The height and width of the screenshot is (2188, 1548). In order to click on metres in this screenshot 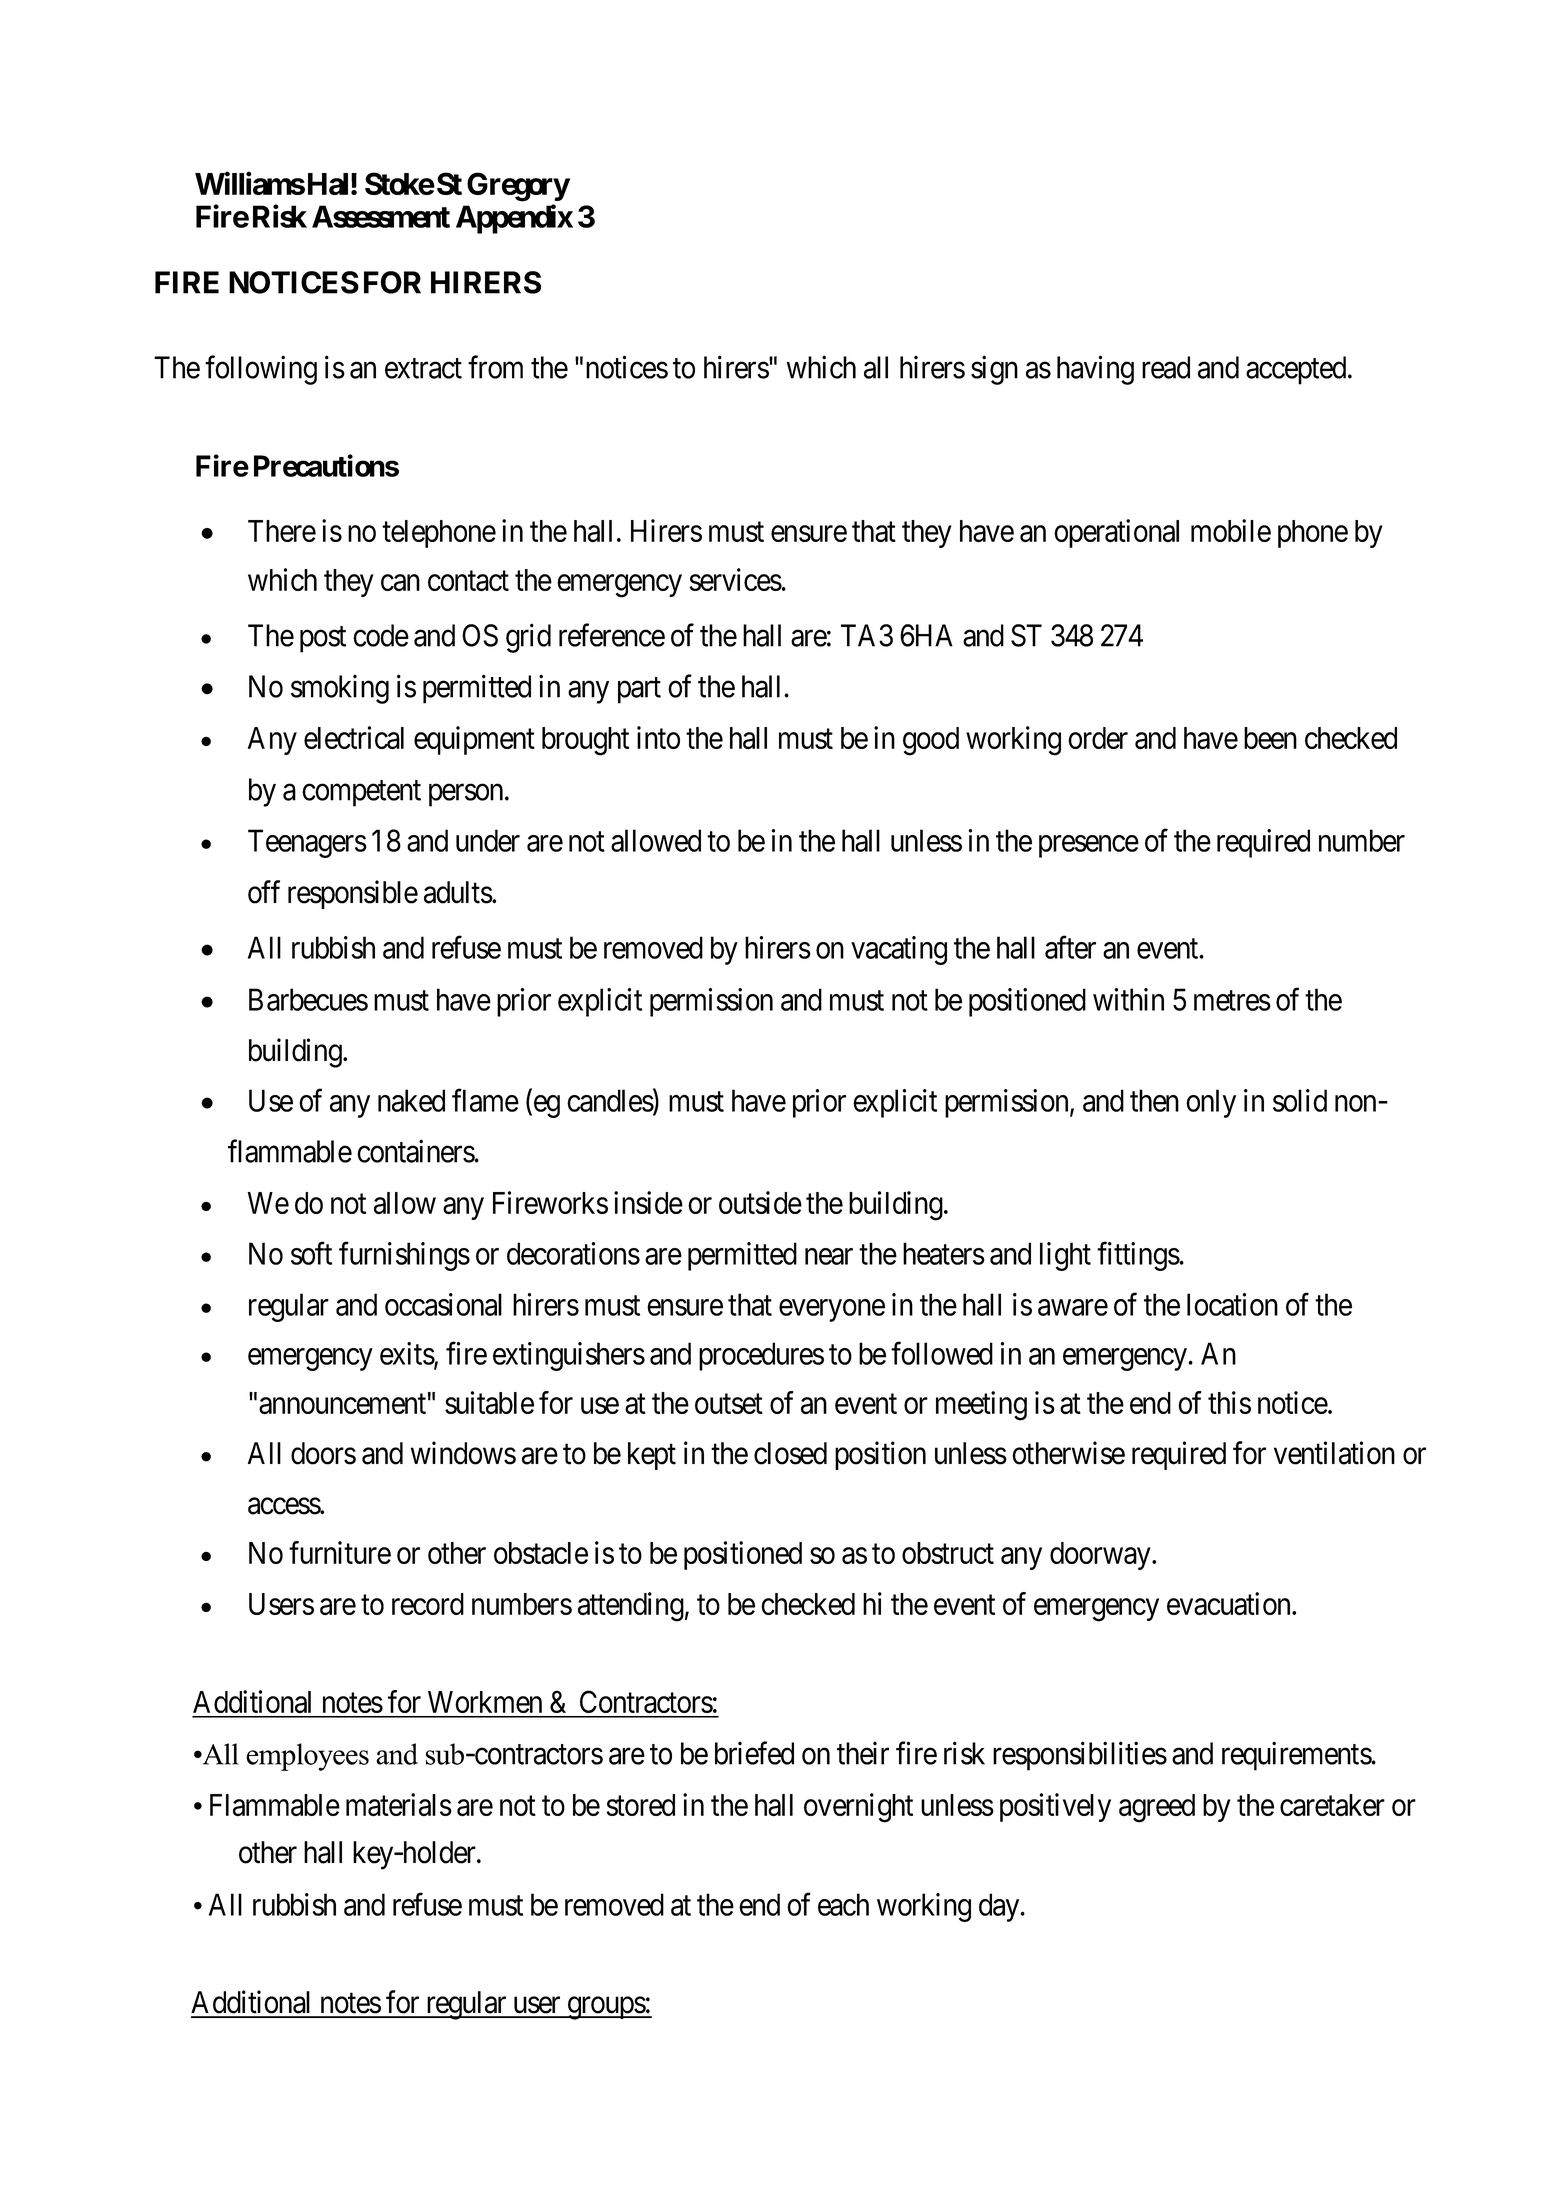, I will do `click(1232, 1001)`.
